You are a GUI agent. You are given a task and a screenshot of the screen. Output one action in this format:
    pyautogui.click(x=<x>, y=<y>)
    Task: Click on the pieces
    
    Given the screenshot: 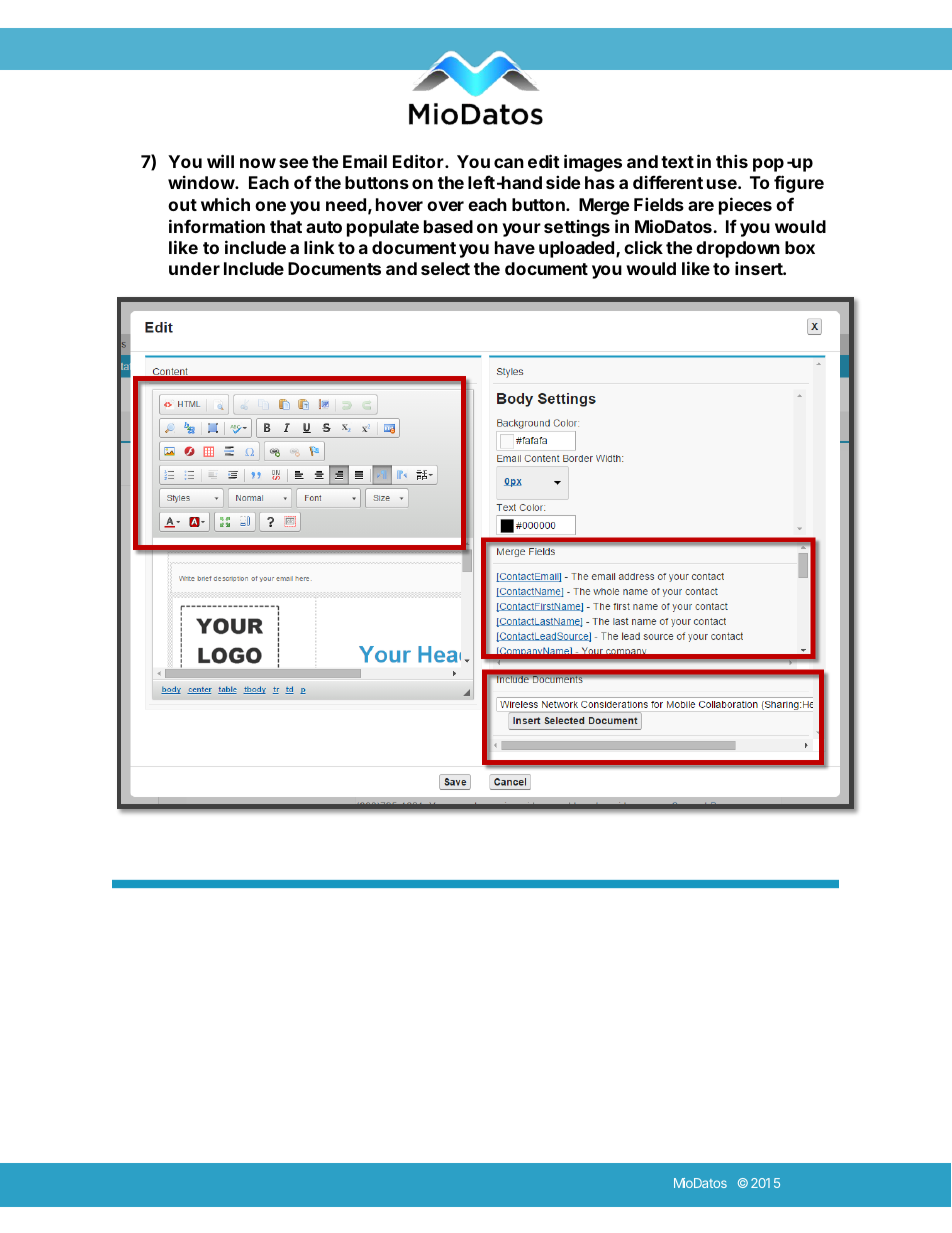 What is the action you would take?
    pyautogui.click(x=745, y=206)
